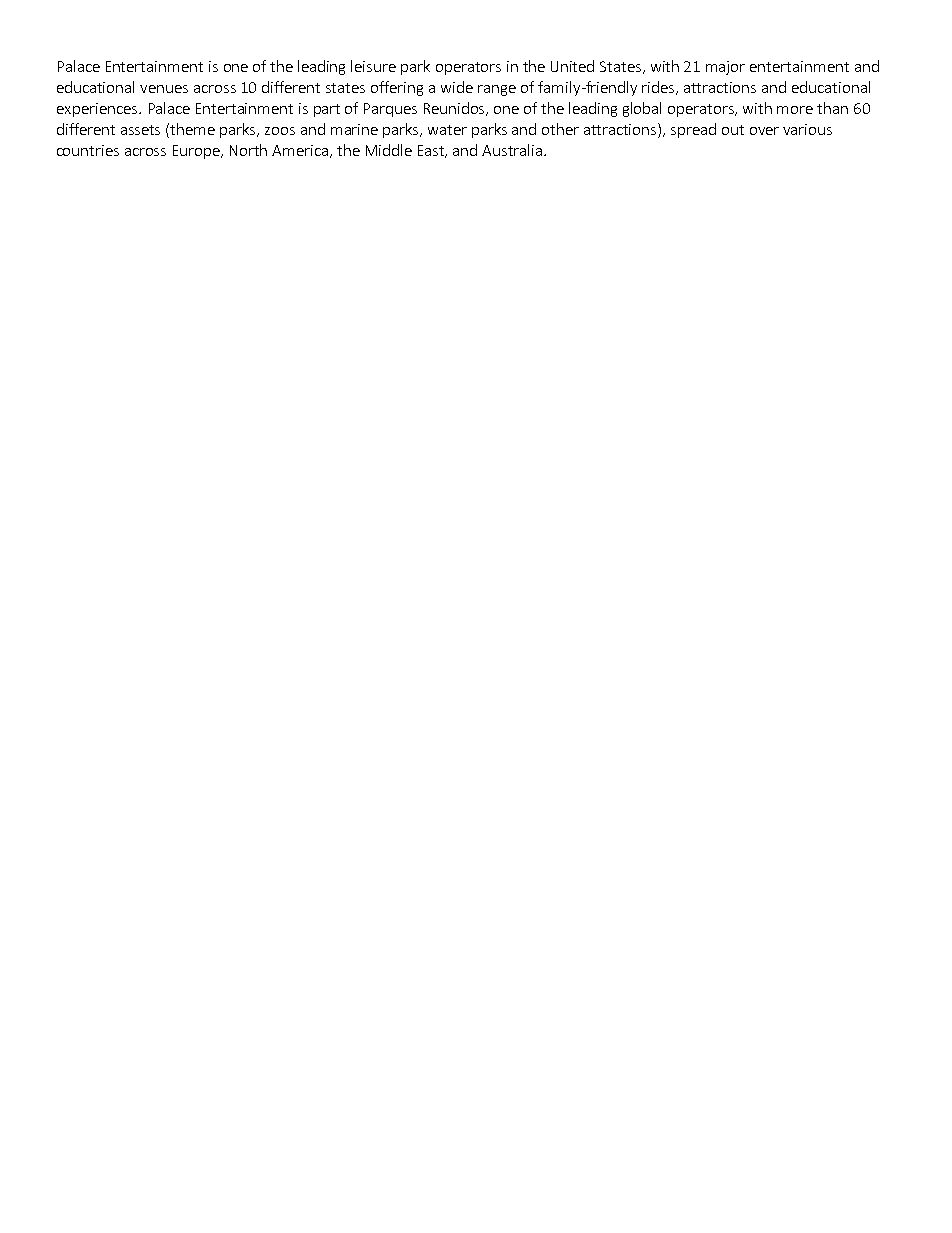  Describe the element at coordinates (192, 129) in the page. I see `theme` at that location.
